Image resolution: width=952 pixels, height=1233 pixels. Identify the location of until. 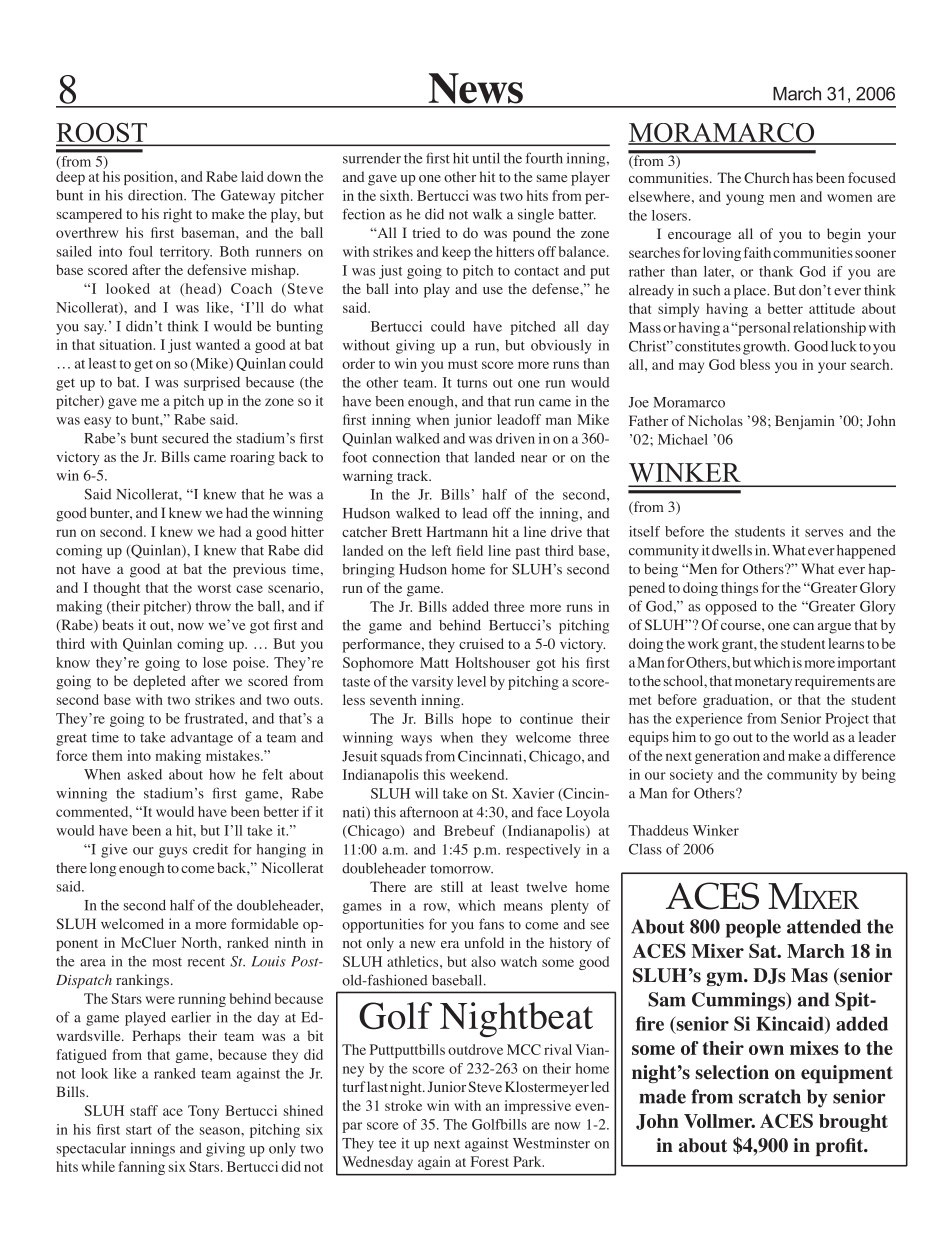
(486, 158).
